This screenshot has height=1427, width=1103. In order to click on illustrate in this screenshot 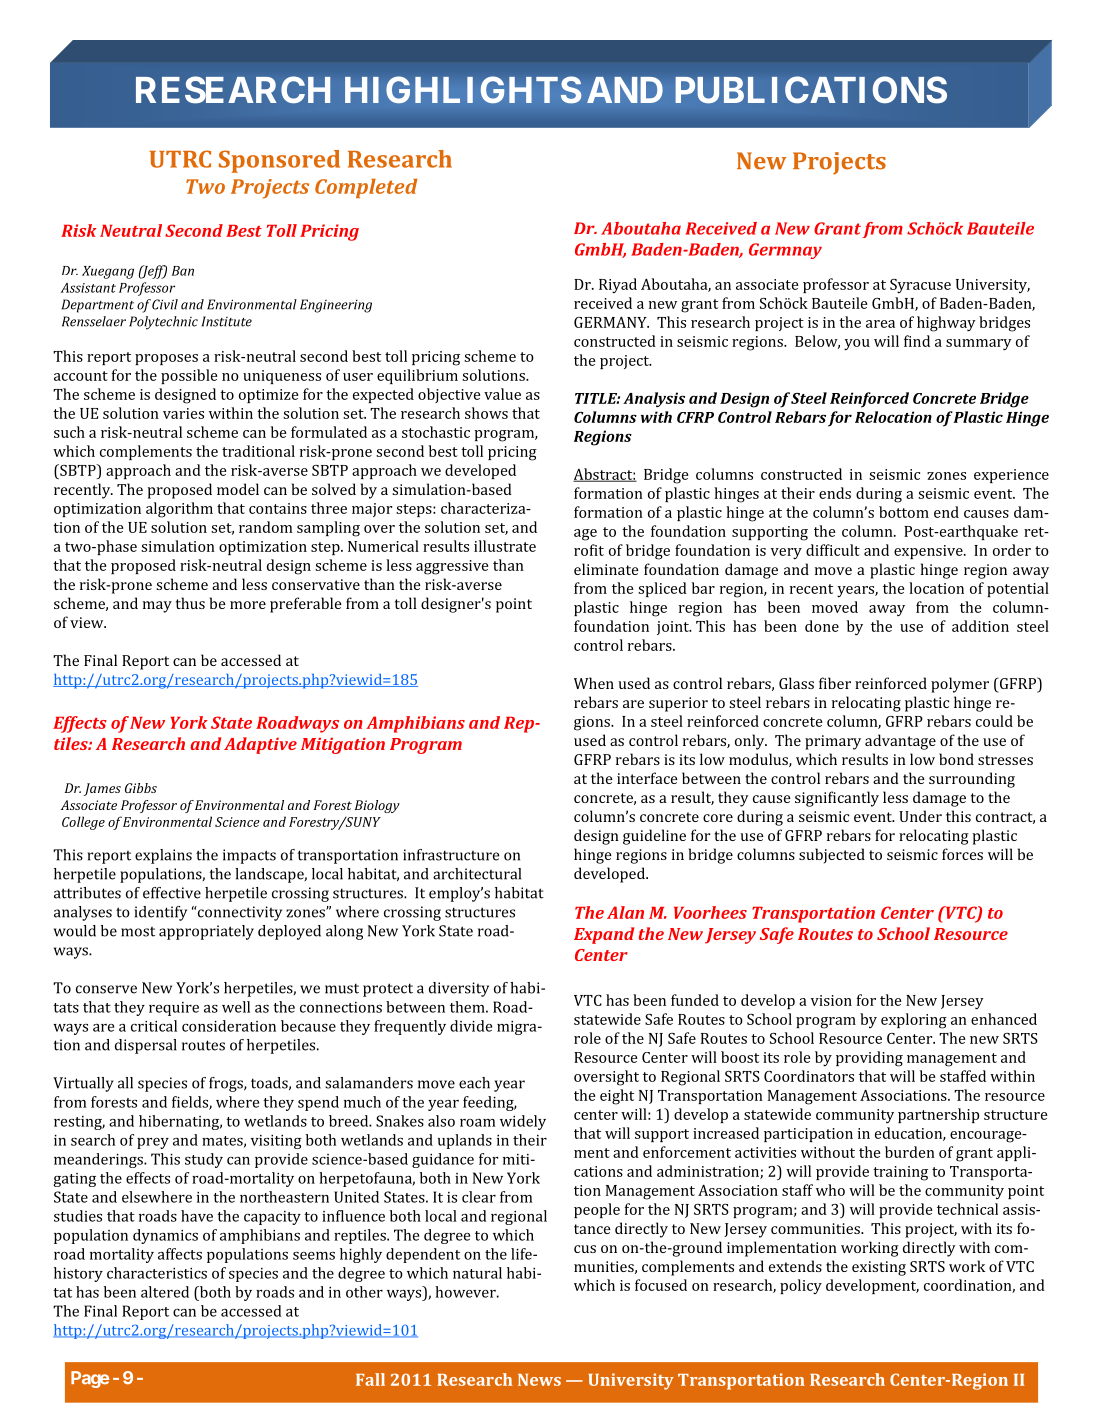, I will do `click(505, 546)`.
